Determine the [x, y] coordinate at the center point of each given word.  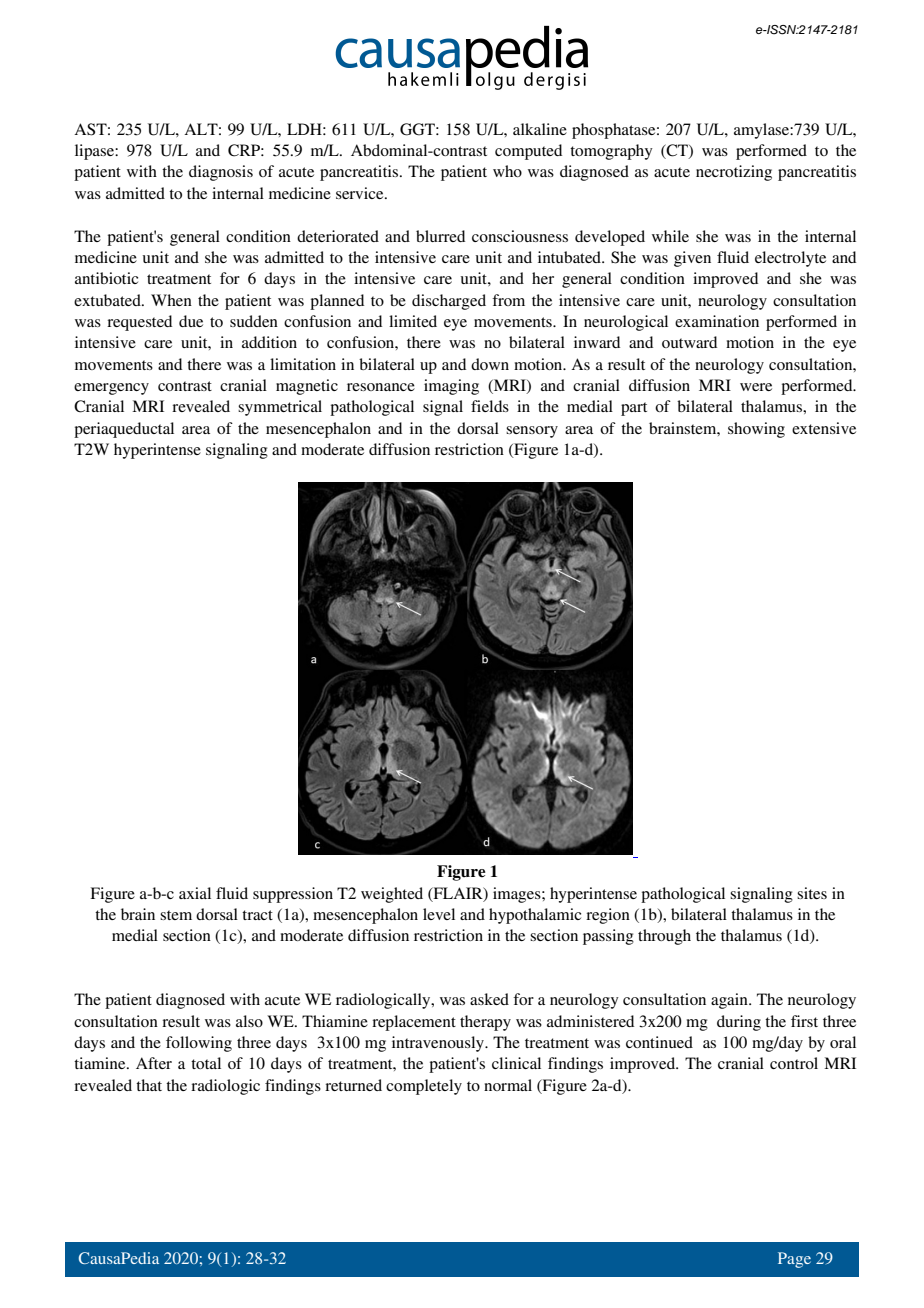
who [507, 171]
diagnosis [221, 173]
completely [424, 1087]
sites [812, 893]
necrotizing [734, 173]
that [149, 1085]
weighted [392, 895]
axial [195, 893]
